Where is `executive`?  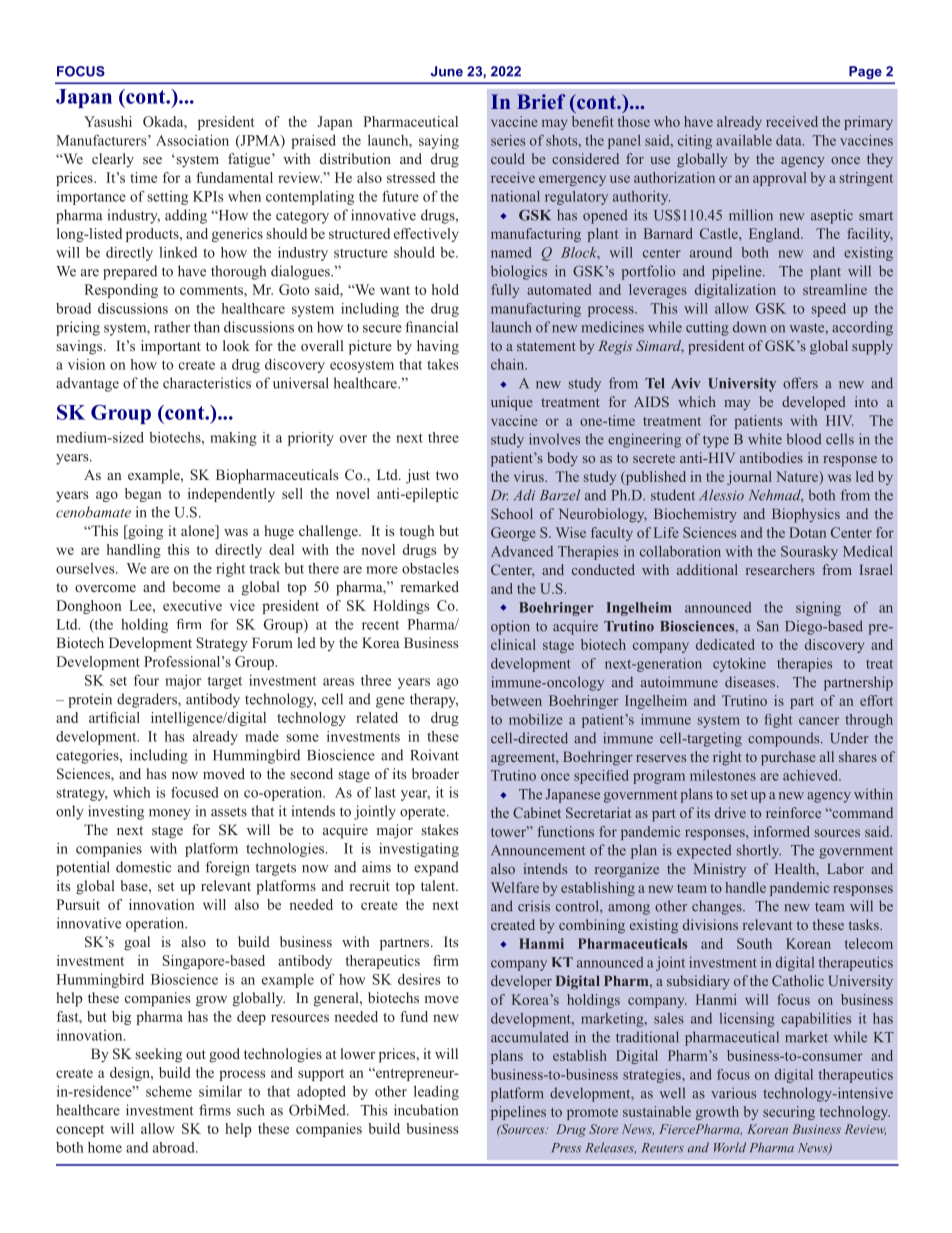
executive is located at coordinates (192, 605).
